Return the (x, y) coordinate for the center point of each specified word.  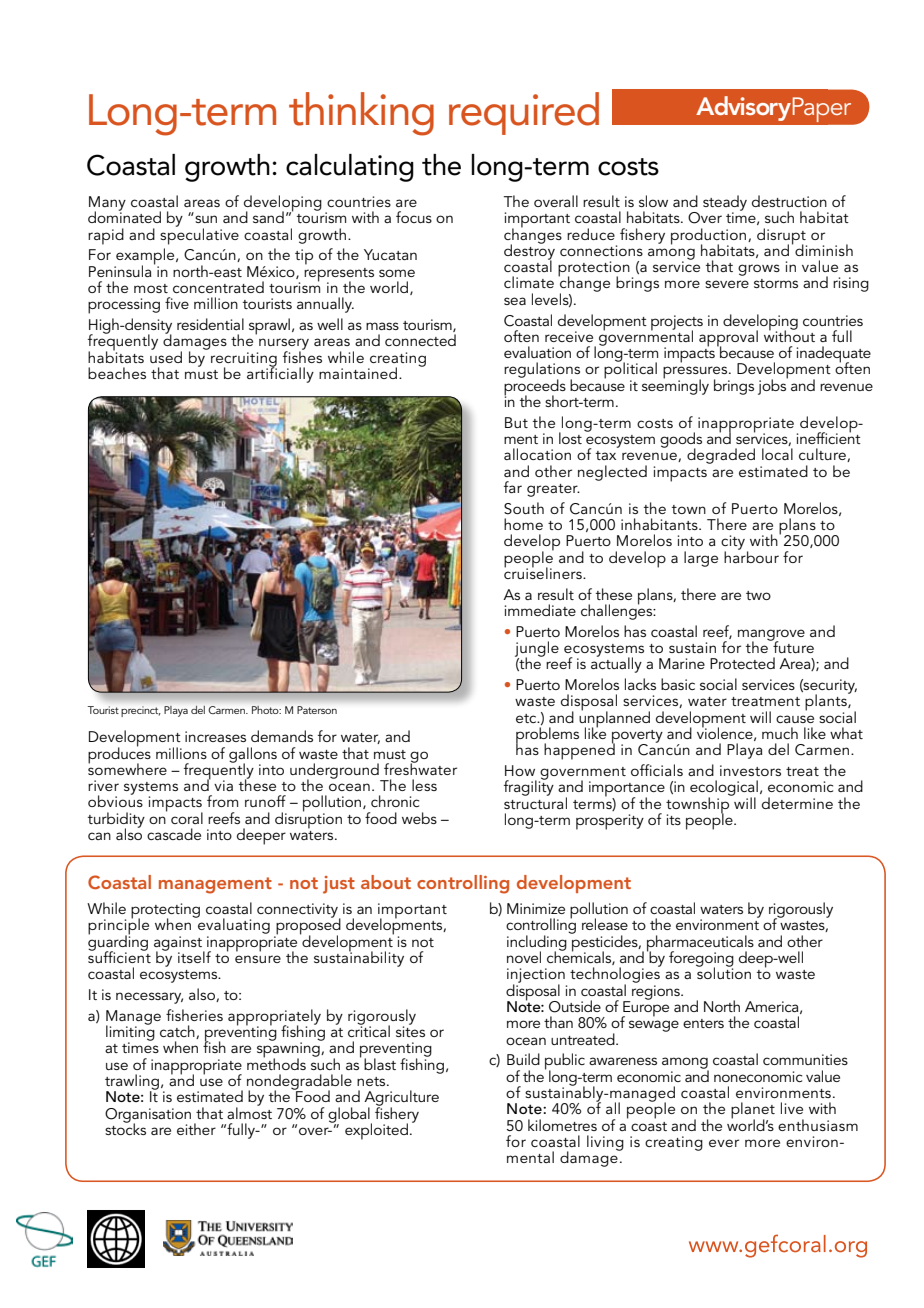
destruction (789, 201)
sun (206, 219)
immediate (540, 610)
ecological (724, 789)
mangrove (771, 636)
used (166, 356)
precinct (140, 711)
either (196, 1129)
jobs (773, 386)
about (386, 882)
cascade (174, 834)
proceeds (535, 387)
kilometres (562, 1125)
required (524, 113)
